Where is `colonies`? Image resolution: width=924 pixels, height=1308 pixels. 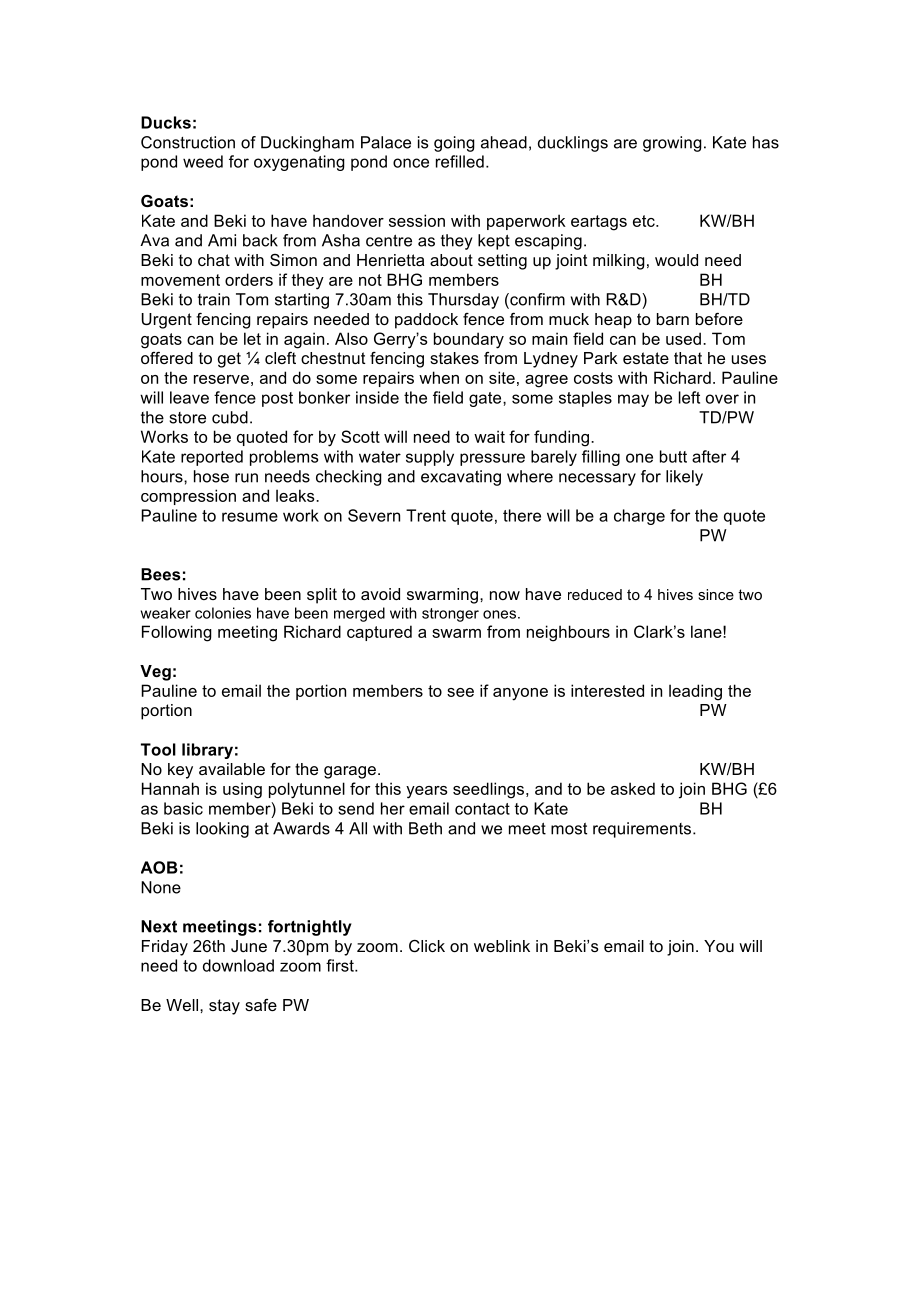 colonies is located at coordinates (223, 613).
